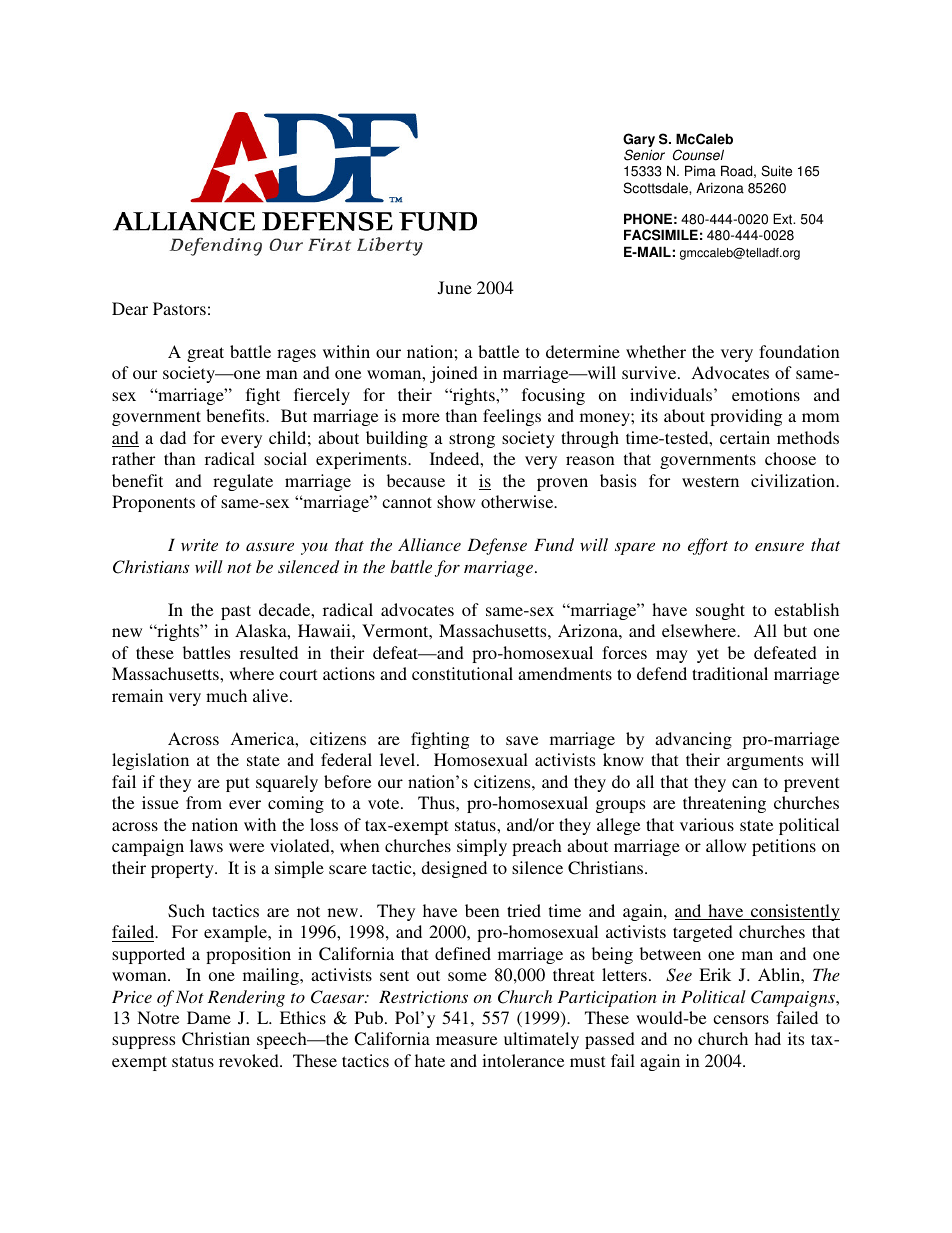  Describe the element at coordinates (700, 171) in the page. I see `Pima` at that location.
